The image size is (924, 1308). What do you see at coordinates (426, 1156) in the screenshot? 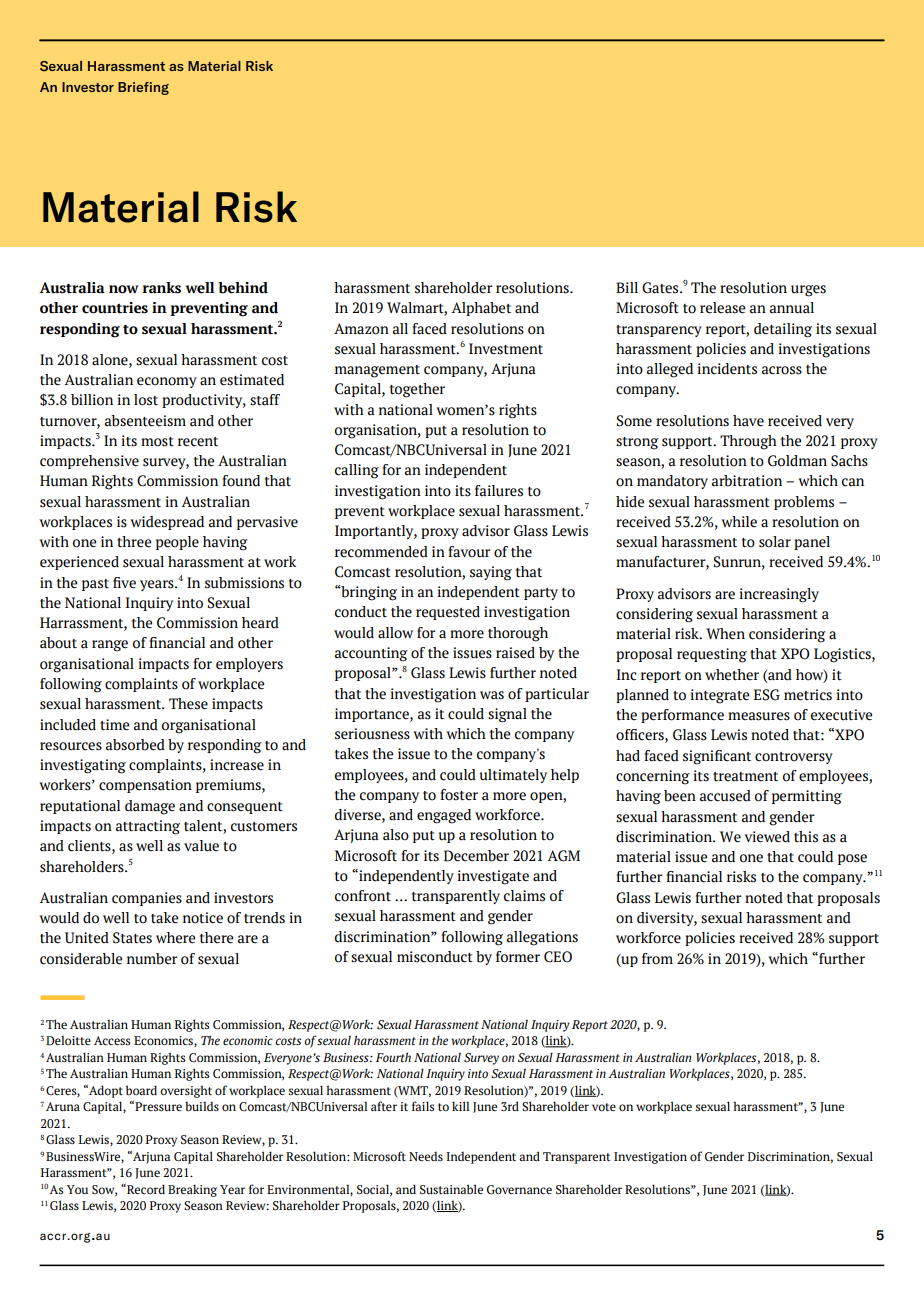
I see `Needs` at bounding box center [426, 1156].
